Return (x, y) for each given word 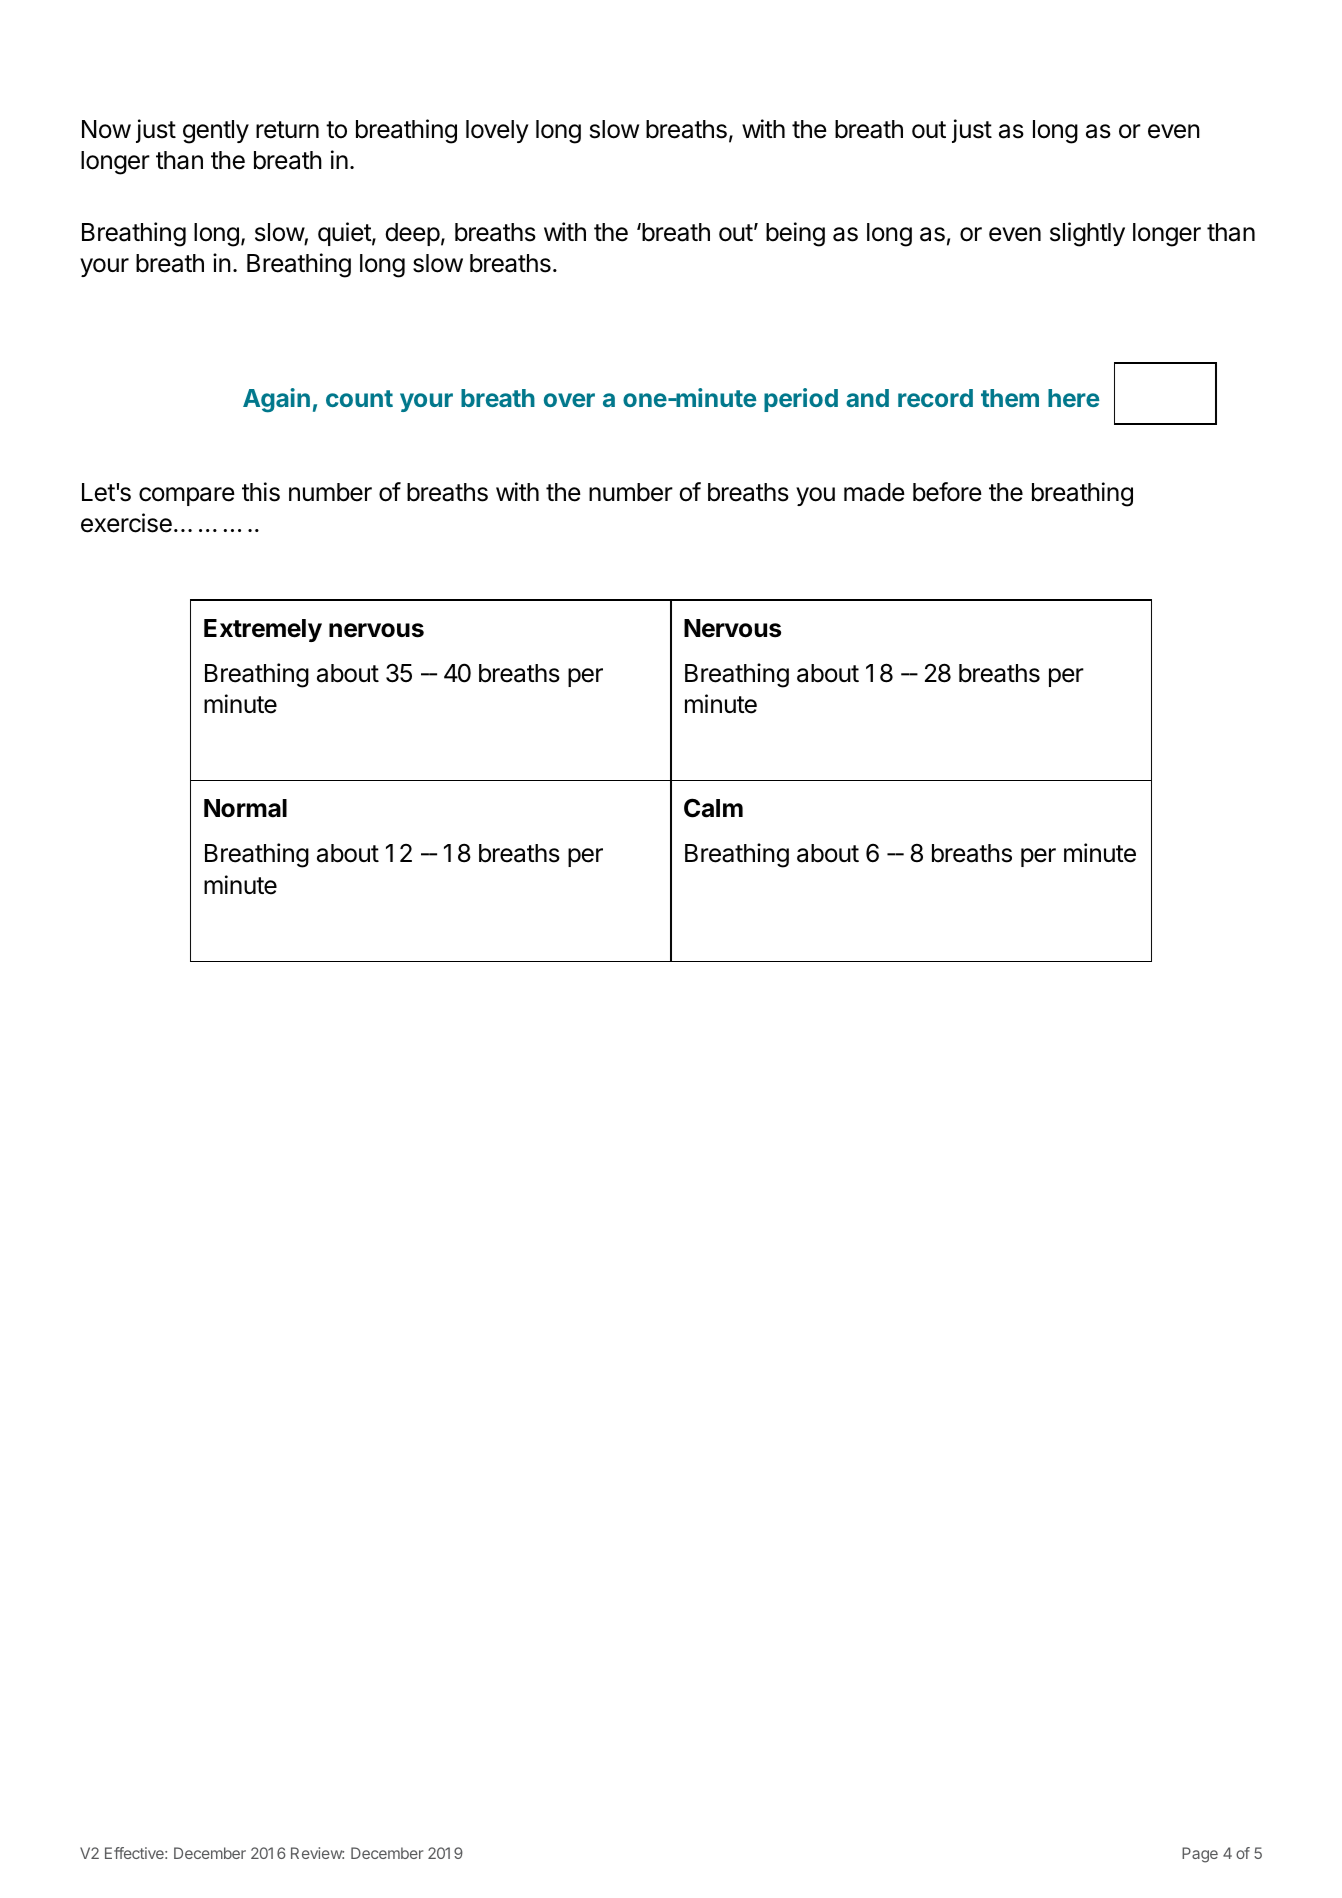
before (947, 492)
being (795, 234)
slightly (1087, 234)
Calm (713, 808)
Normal (245, 808)
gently (216, 132)
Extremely (263, 630)
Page (1200, 1855)
